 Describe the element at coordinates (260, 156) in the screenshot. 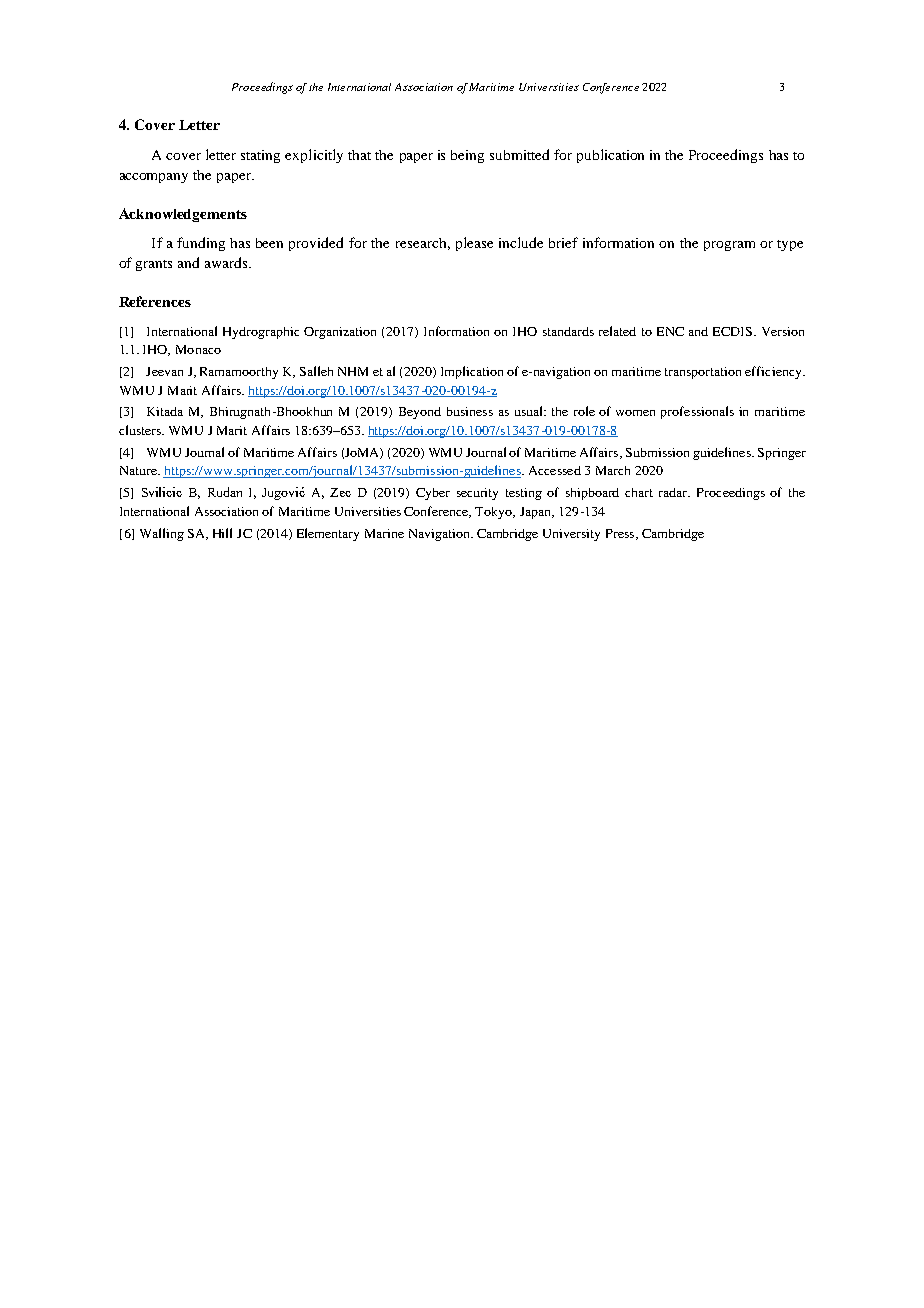

I see `stating` at that location.
